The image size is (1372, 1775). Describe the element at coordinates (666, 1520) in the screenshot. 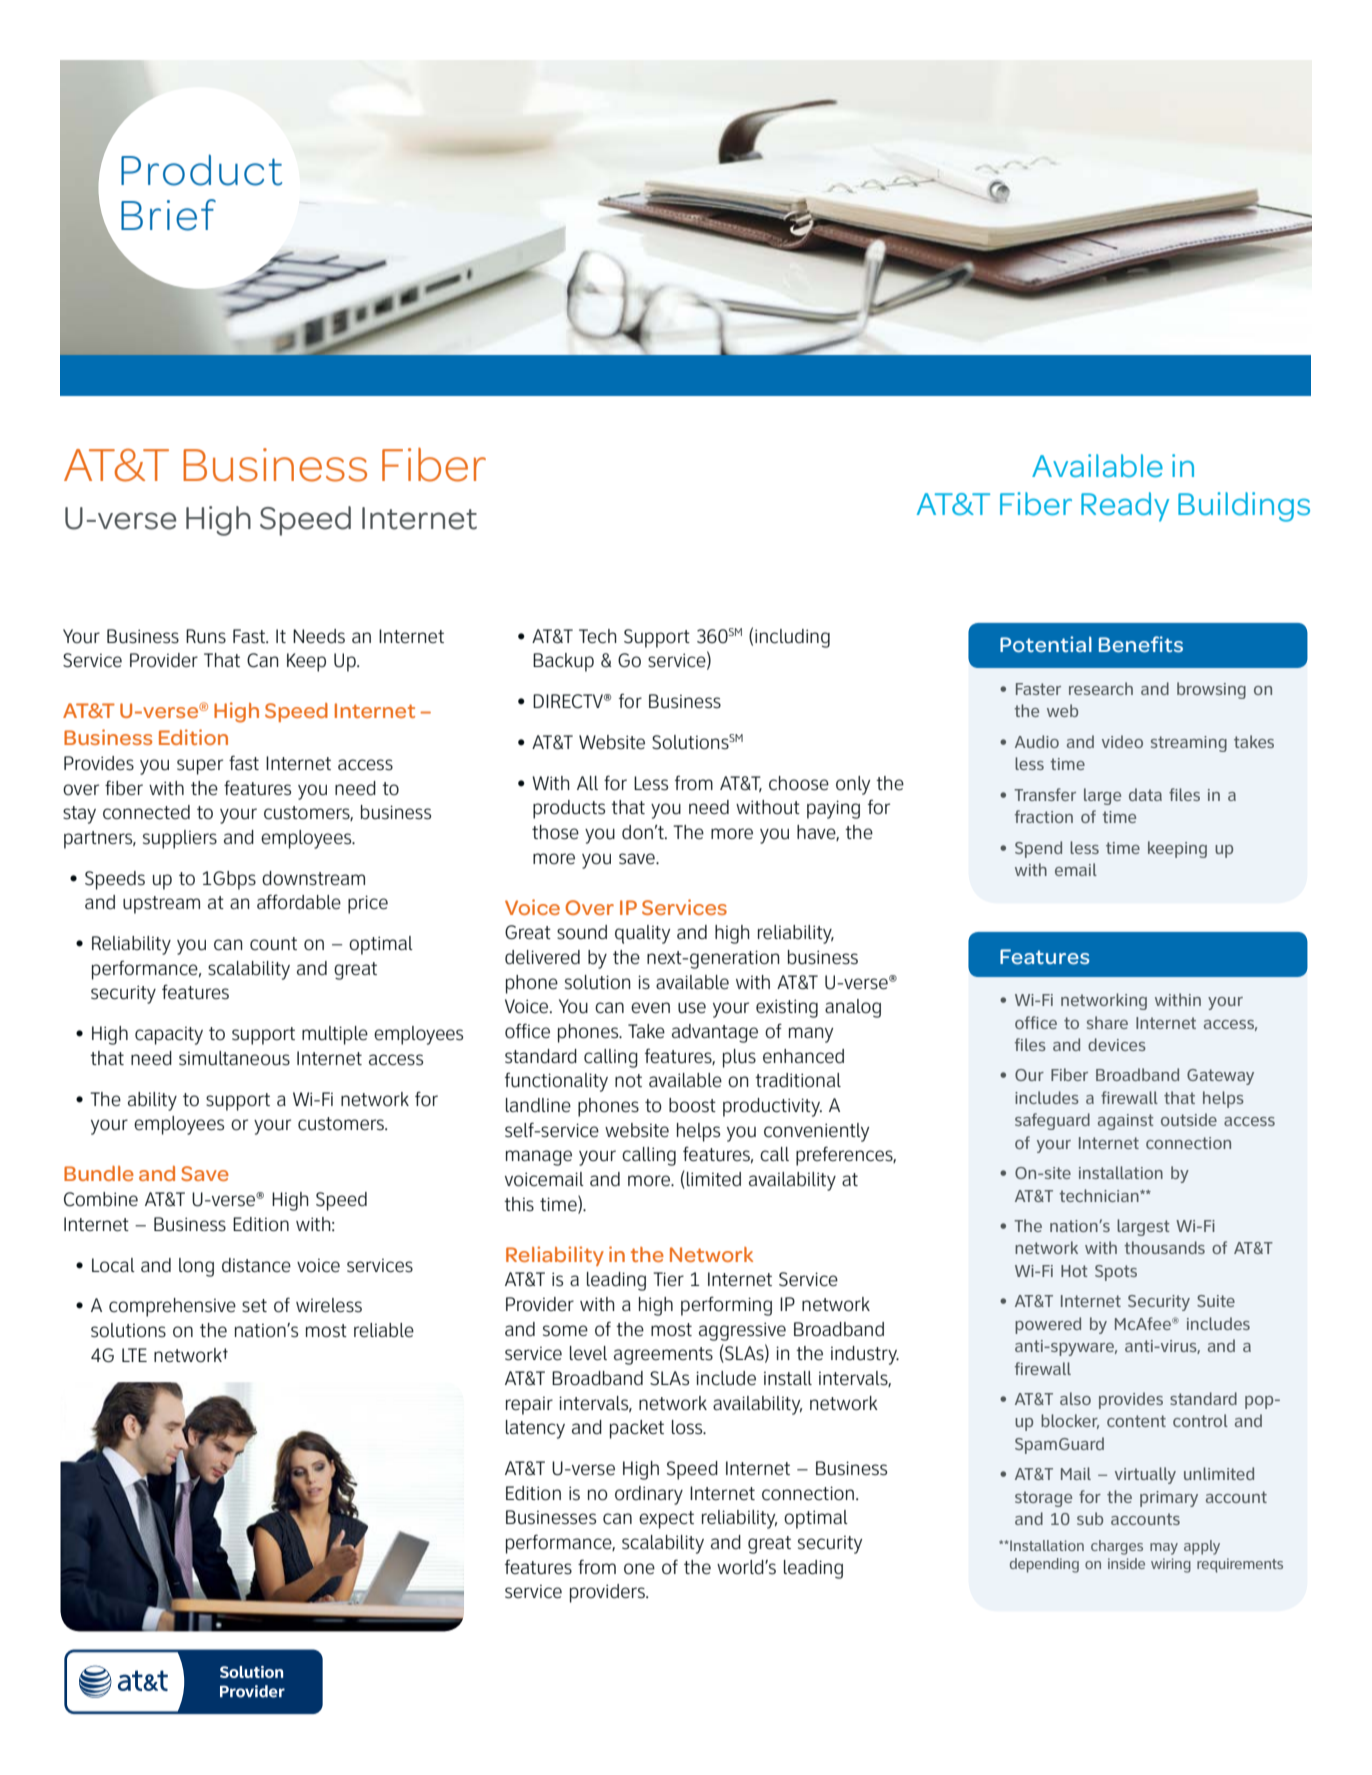

I see `expect` at that location.
